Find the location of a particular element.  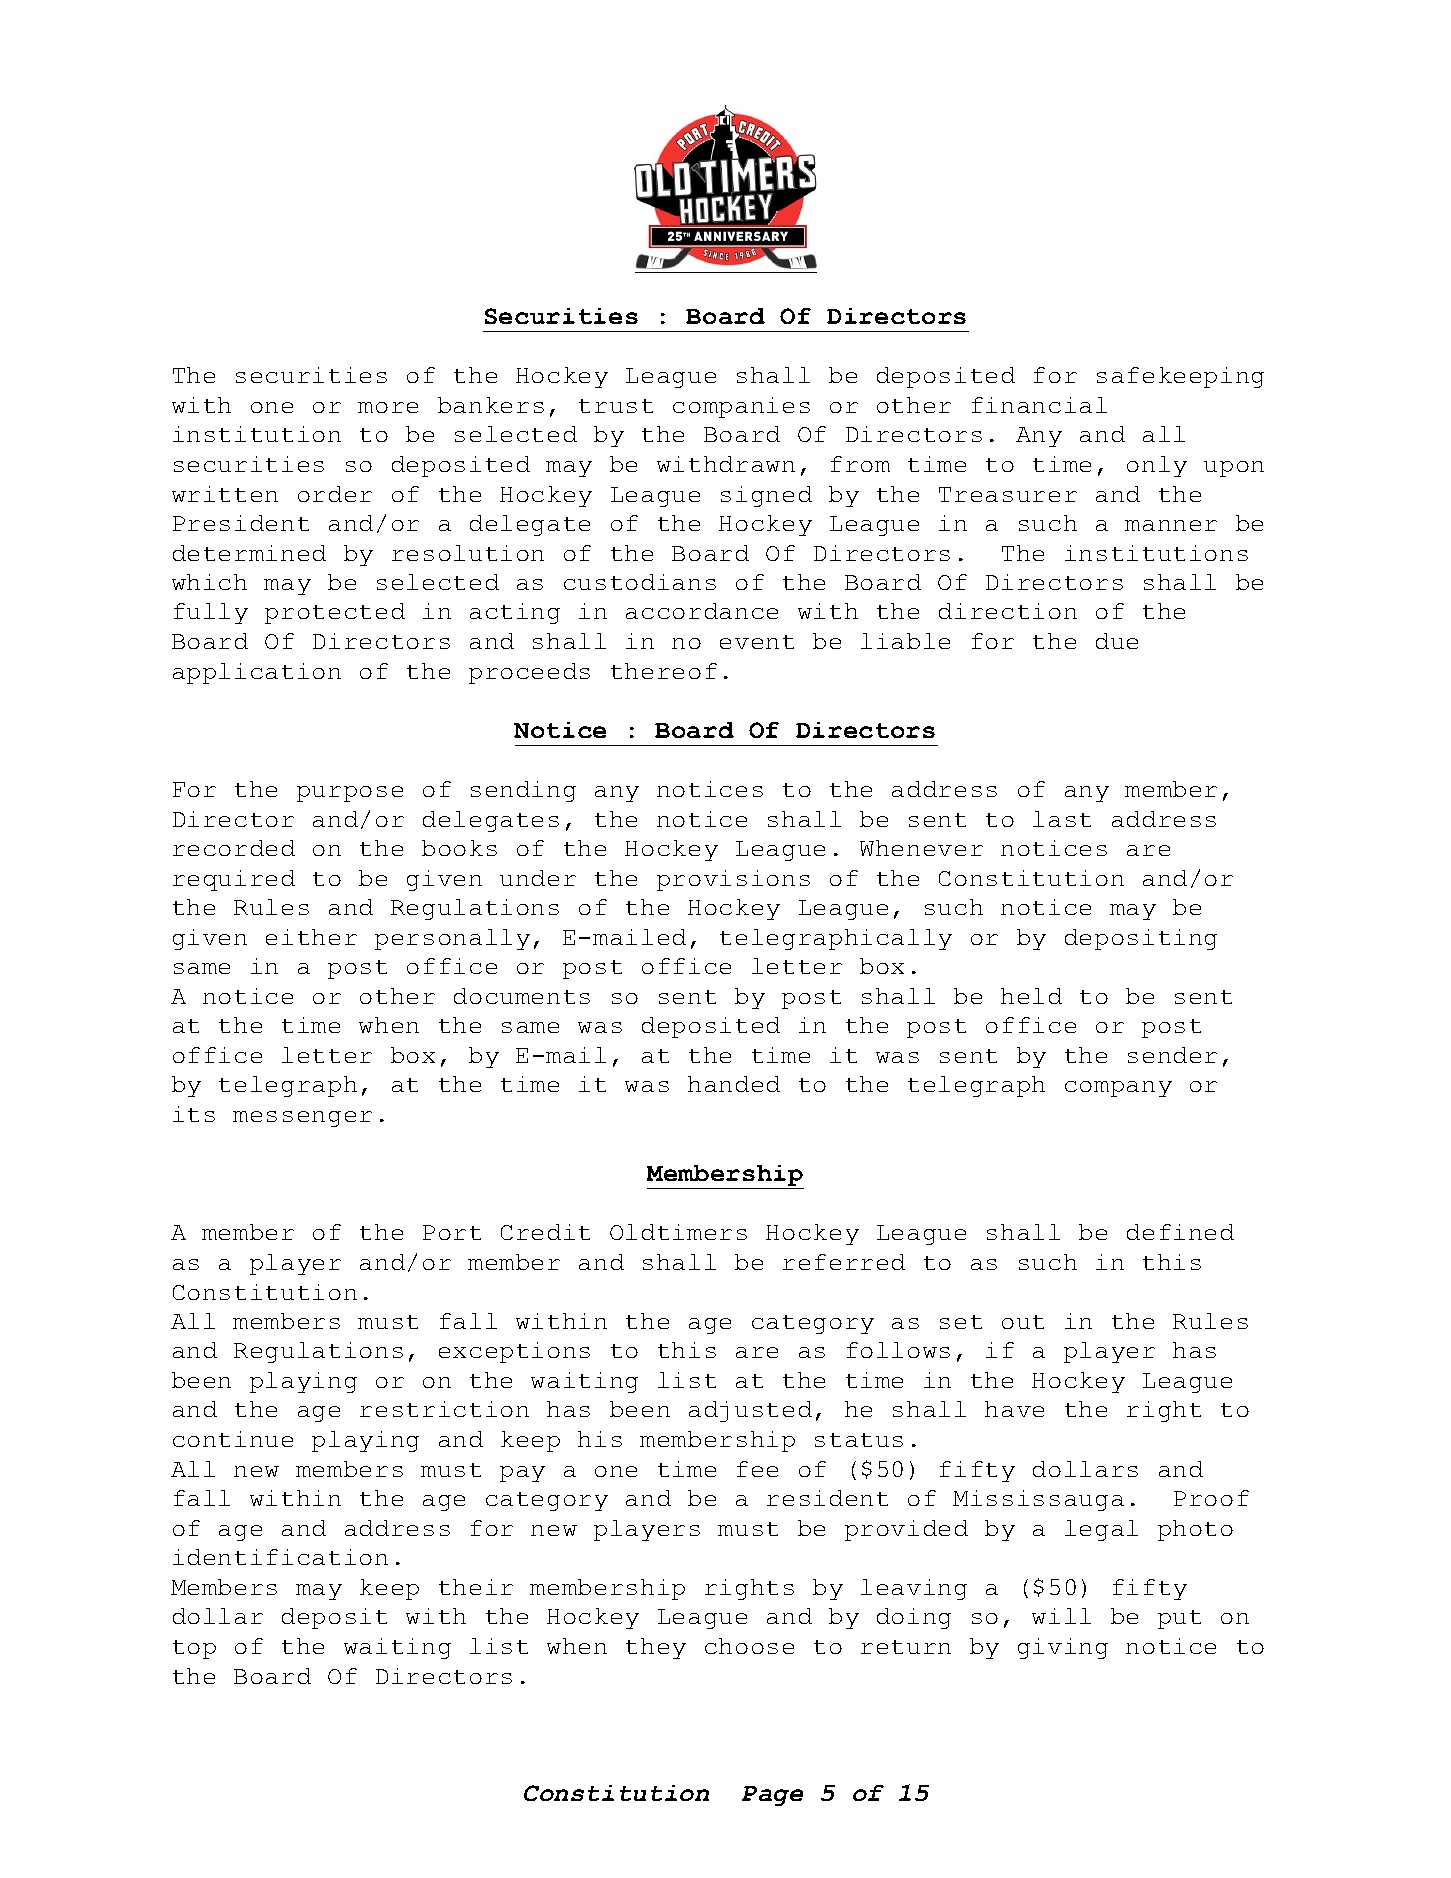

top is located at coordinates (194, 1649).
